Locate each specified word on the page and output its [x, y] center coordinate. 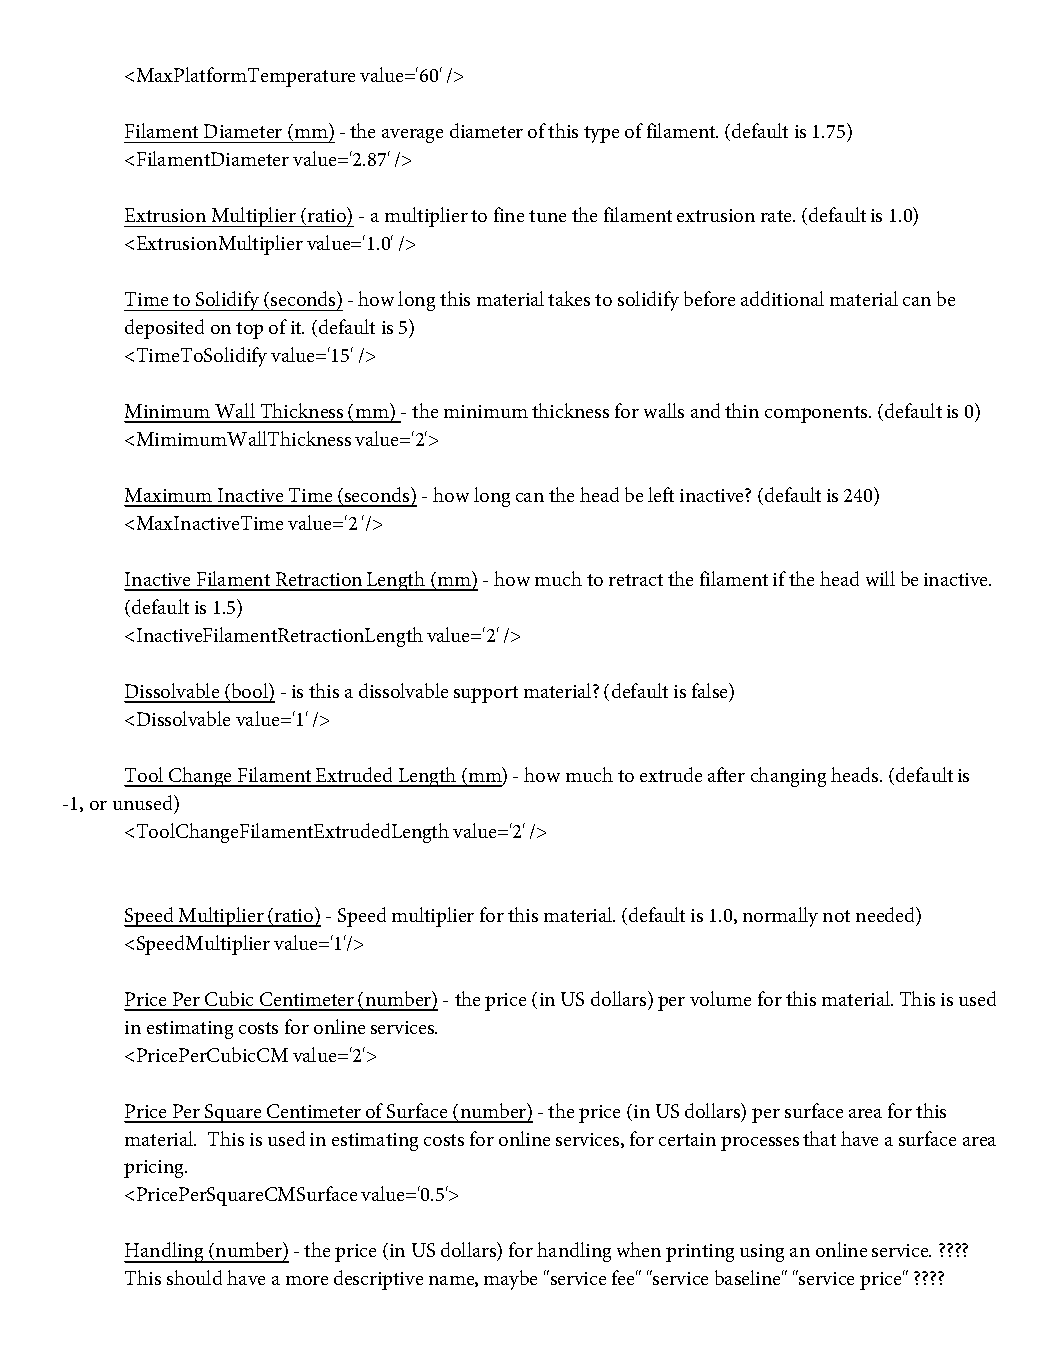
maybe [510, 1280]
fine [509, 214]
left [661, 494]
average [412, 136]
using [762, 1253]
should [194, 1277]
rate [777, 216]
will [880, 578]
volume [720, 998]
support [486, 694]
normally [780, 917]
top [249, 330]
